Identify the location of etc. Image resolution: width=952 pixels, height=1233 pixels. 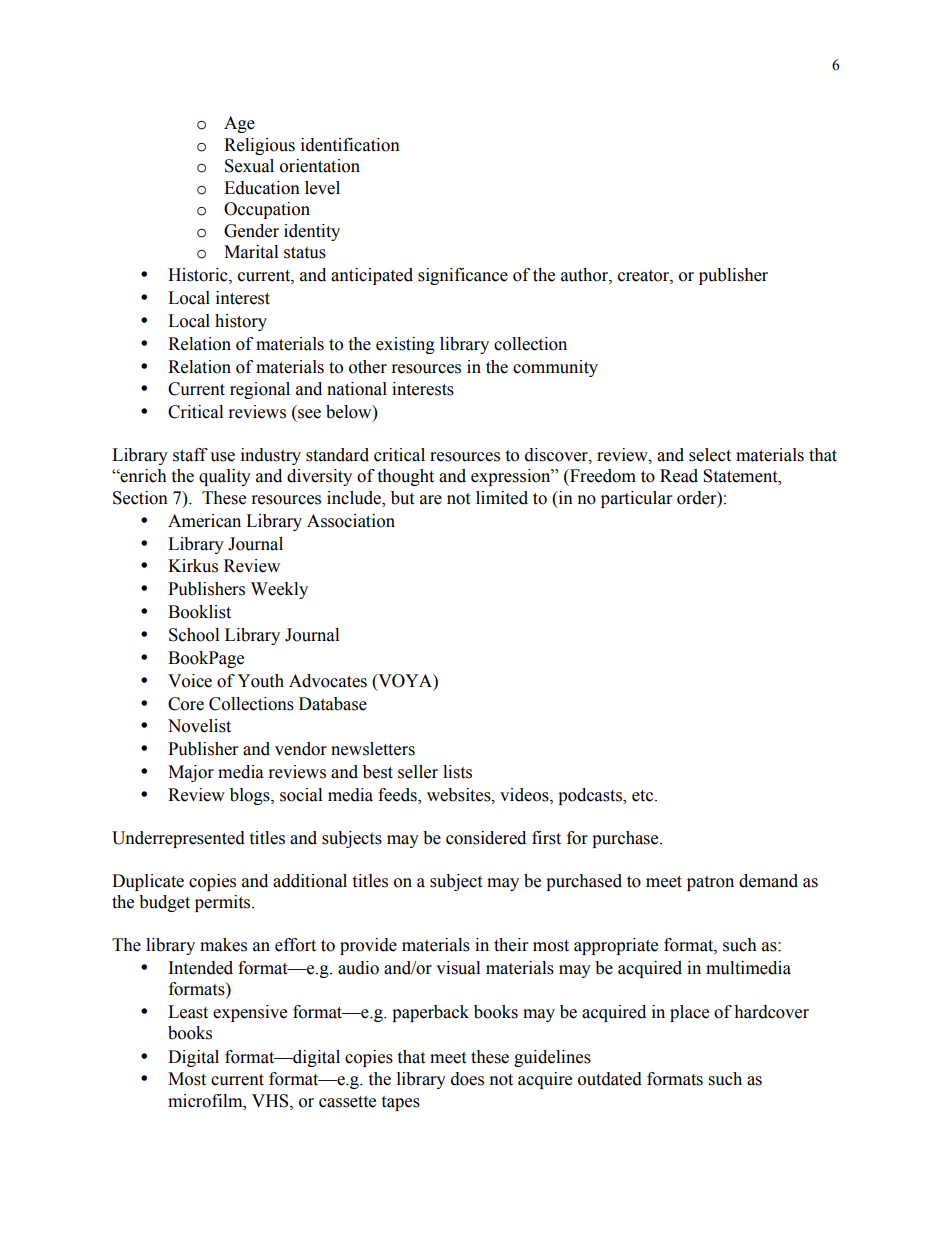
(644, 796).
